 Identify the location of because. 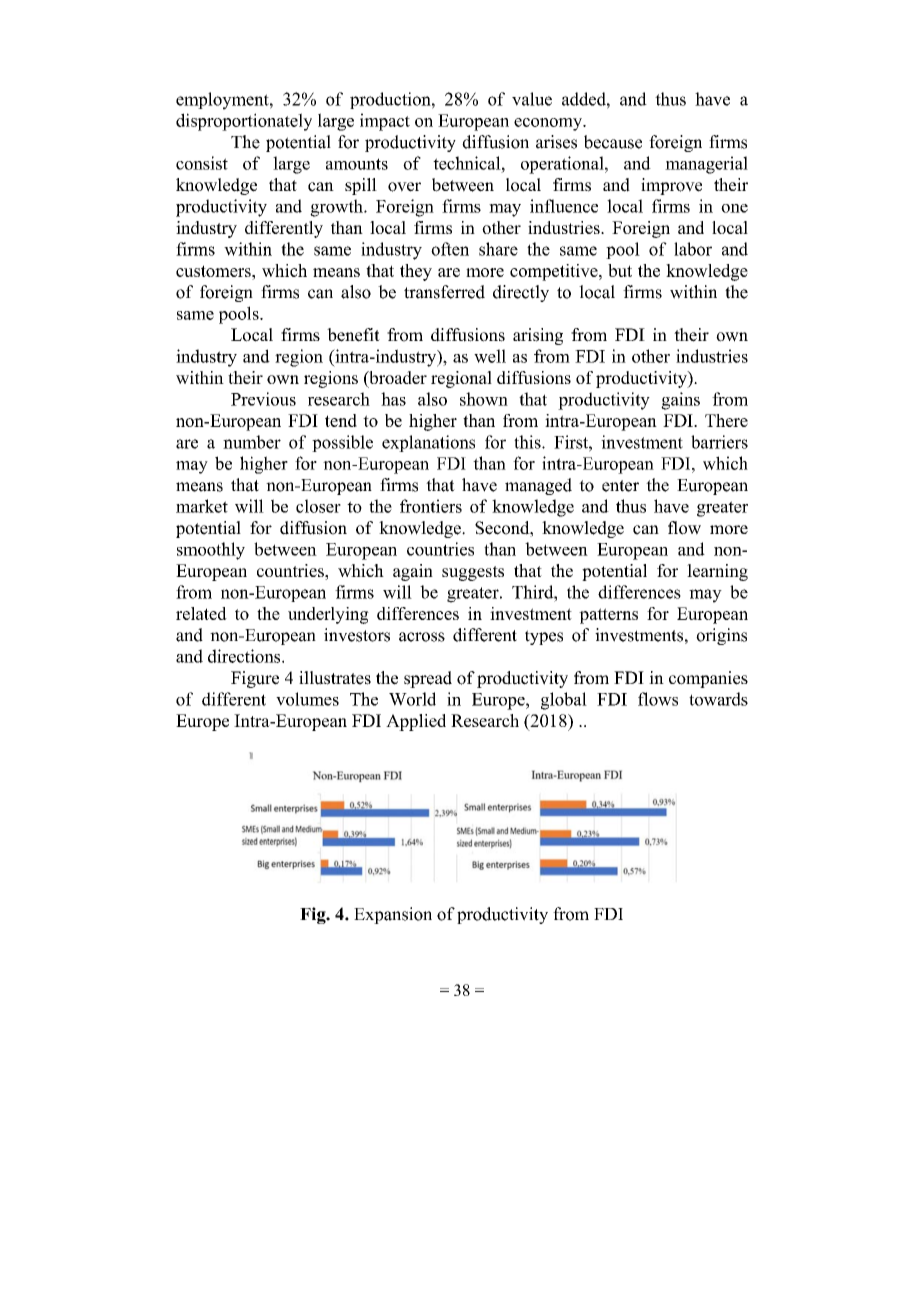
(613, 142).
